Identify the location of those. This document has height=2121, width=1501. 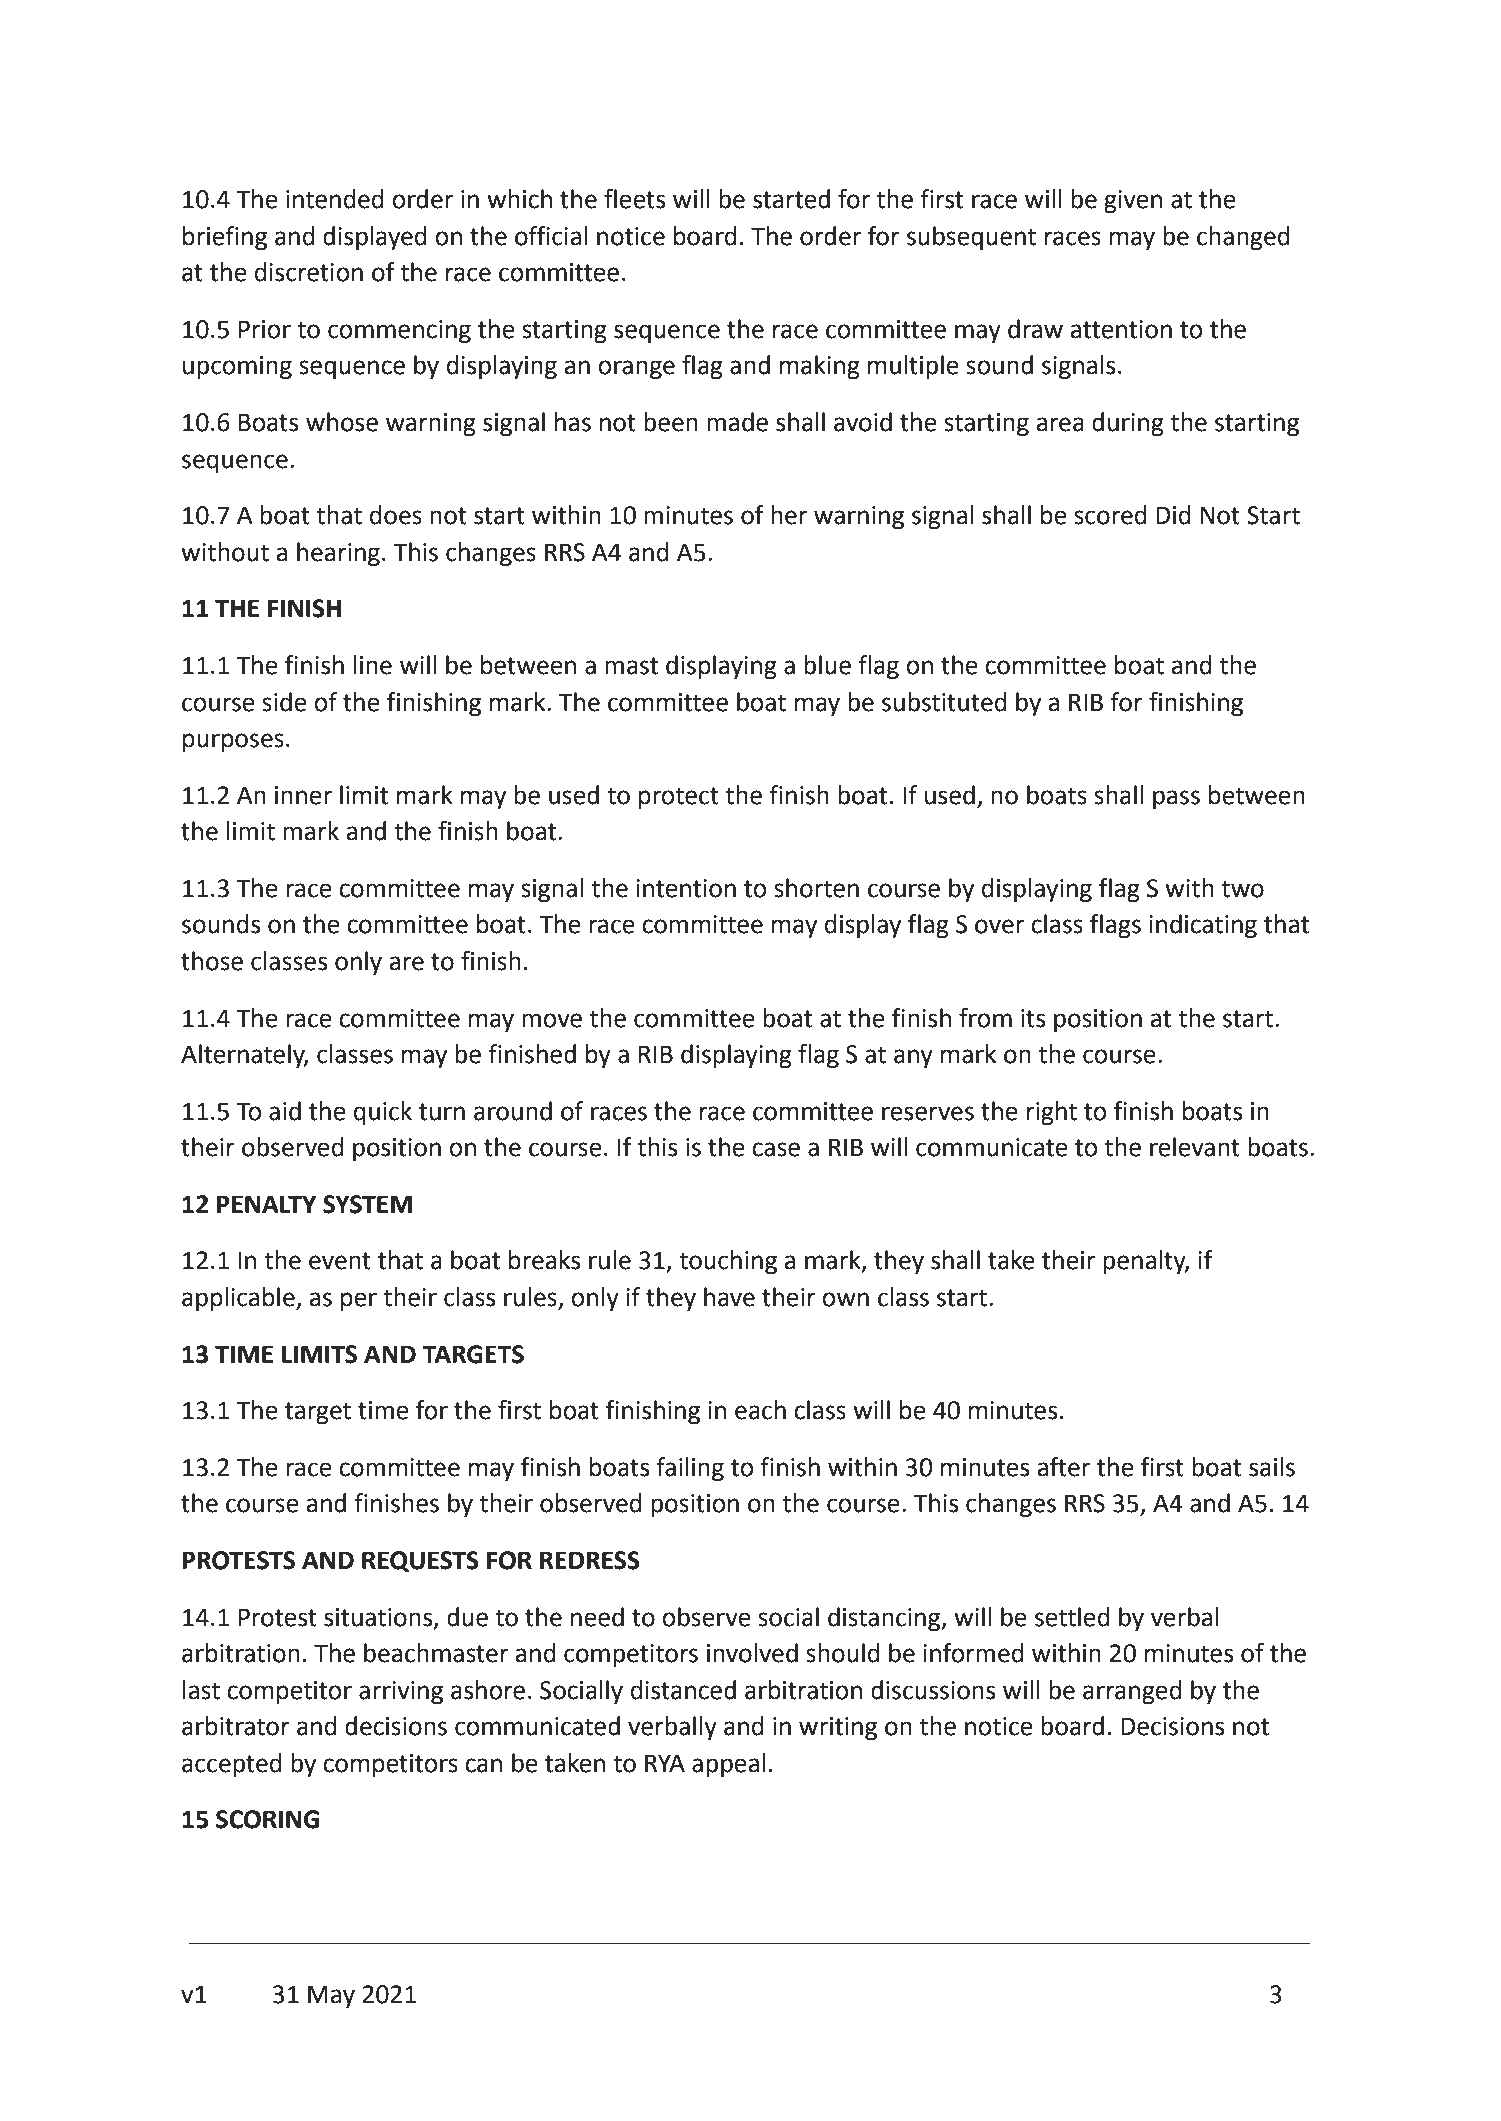
(212, 961).
